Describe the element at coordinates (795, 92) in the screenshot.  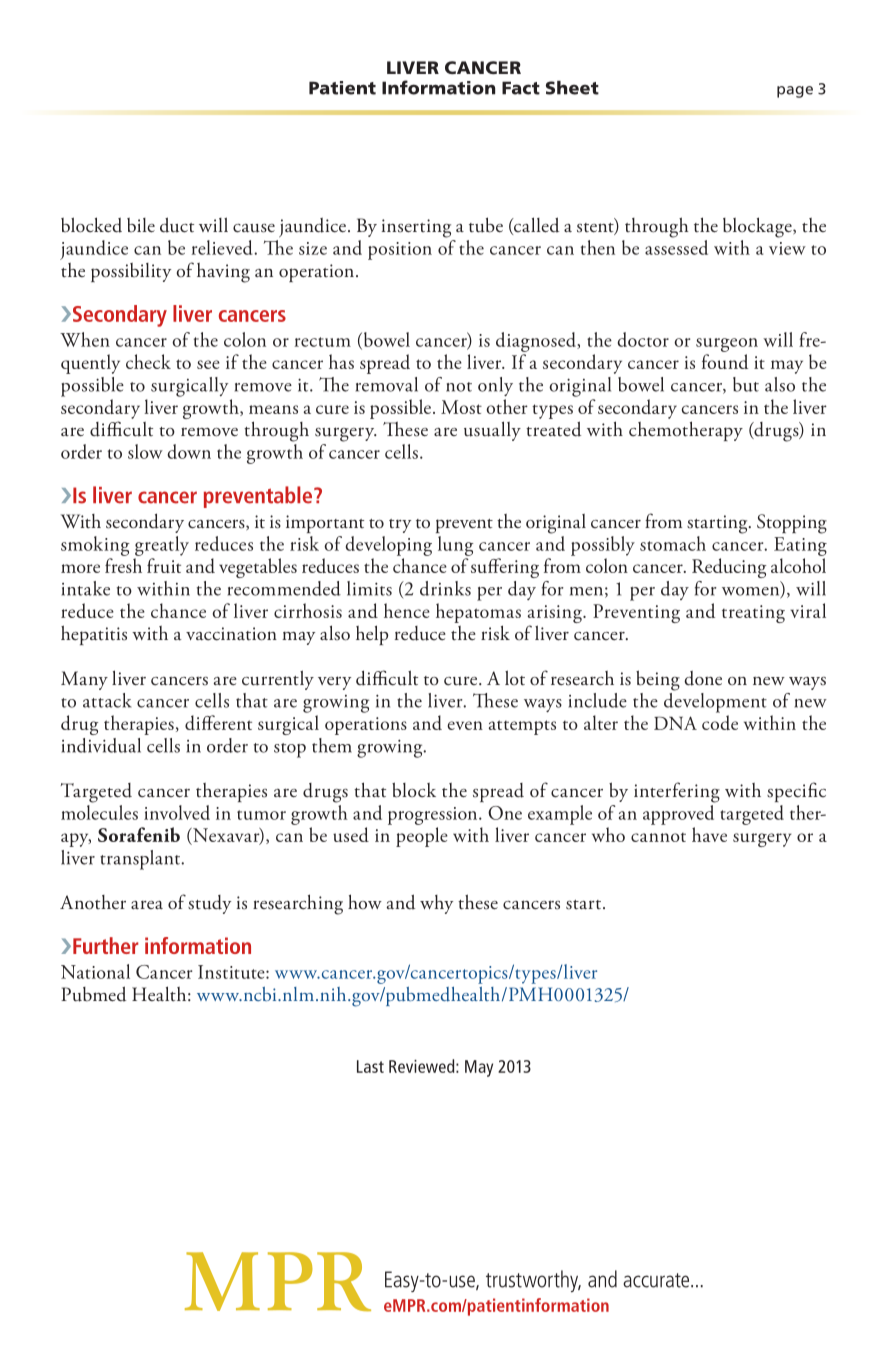
I see `page` at that location.
